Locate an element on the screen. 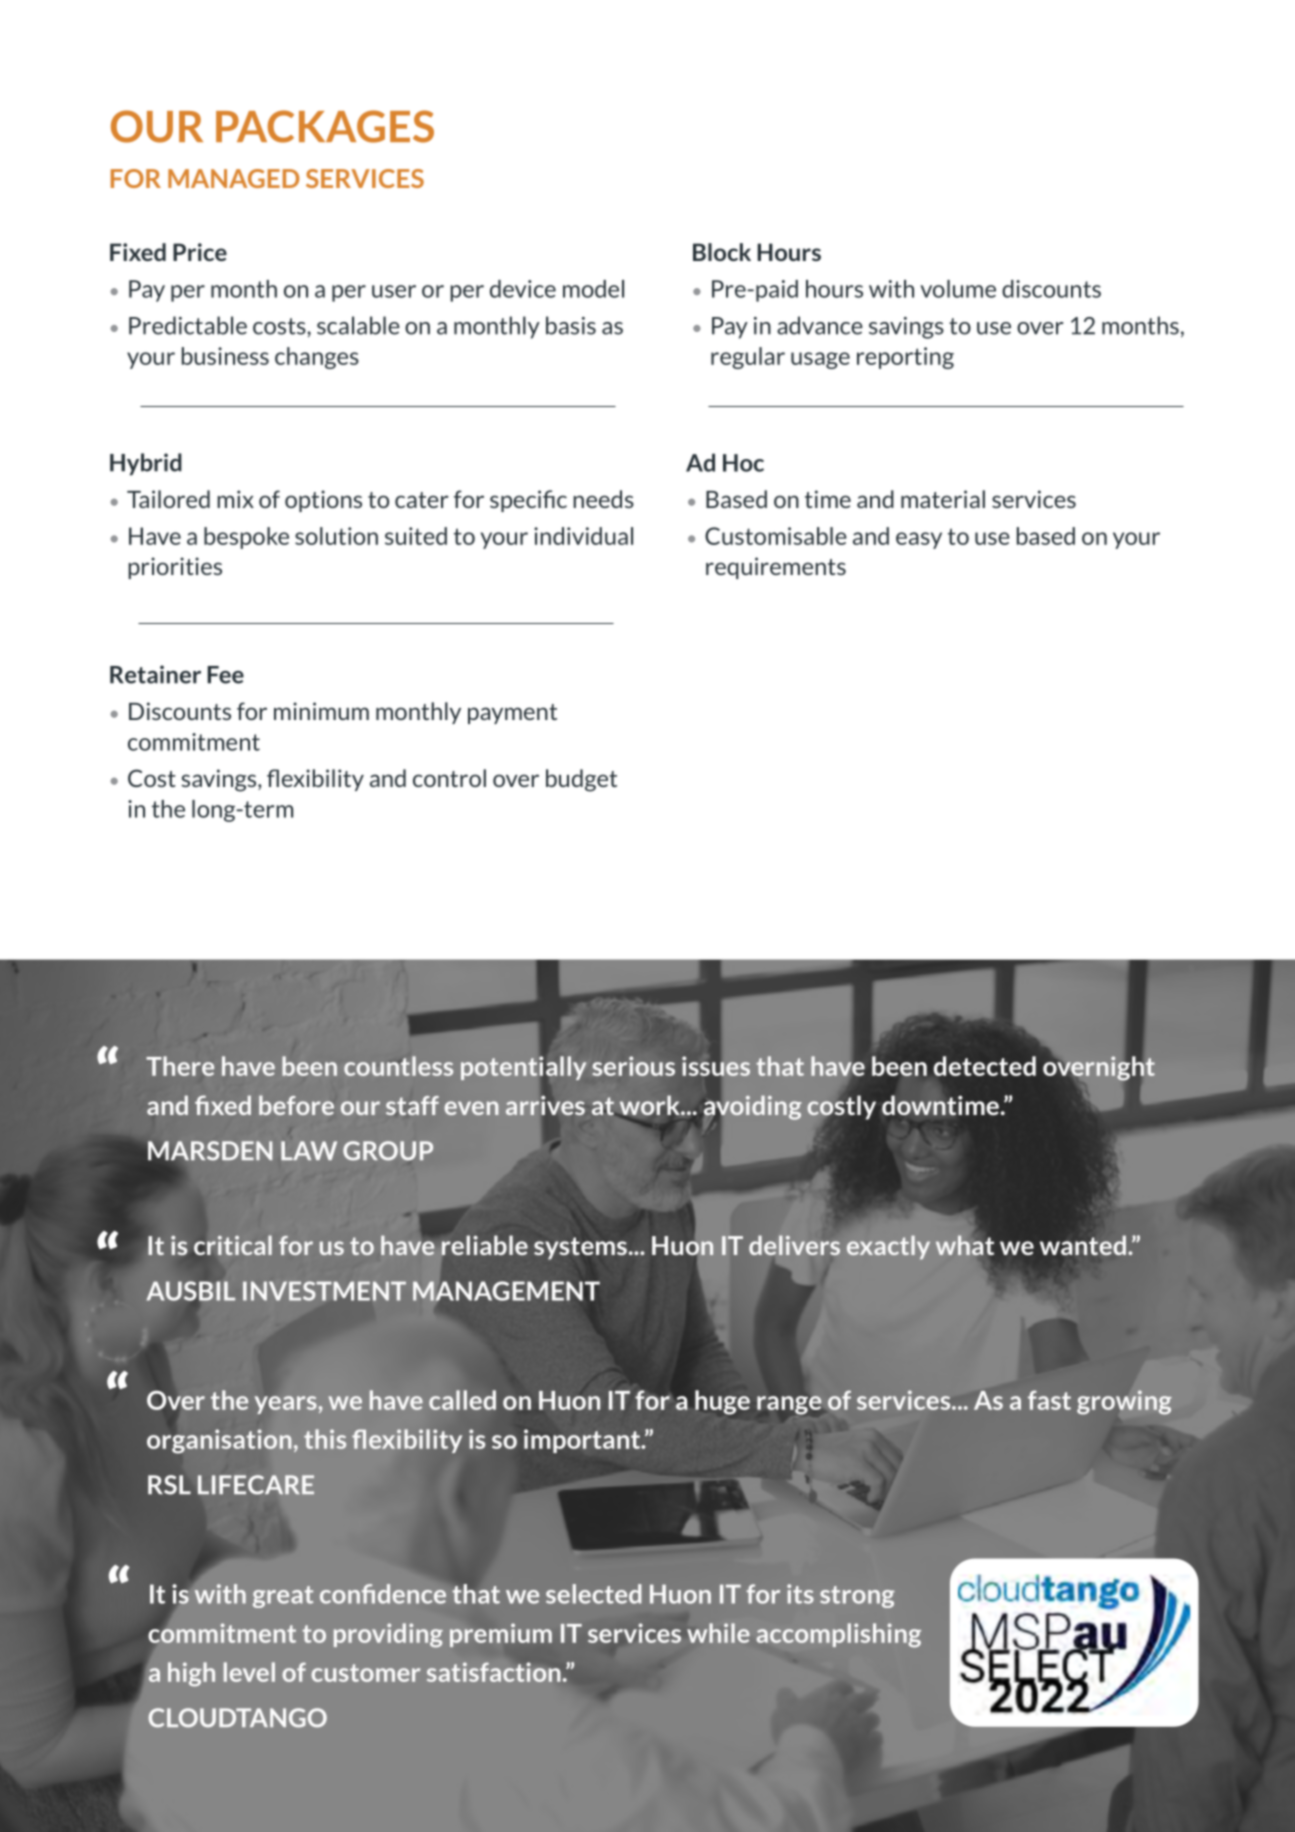 The width and height of the screenshot is (1295, 1832). selected is located at coordinates (594, 1594).
